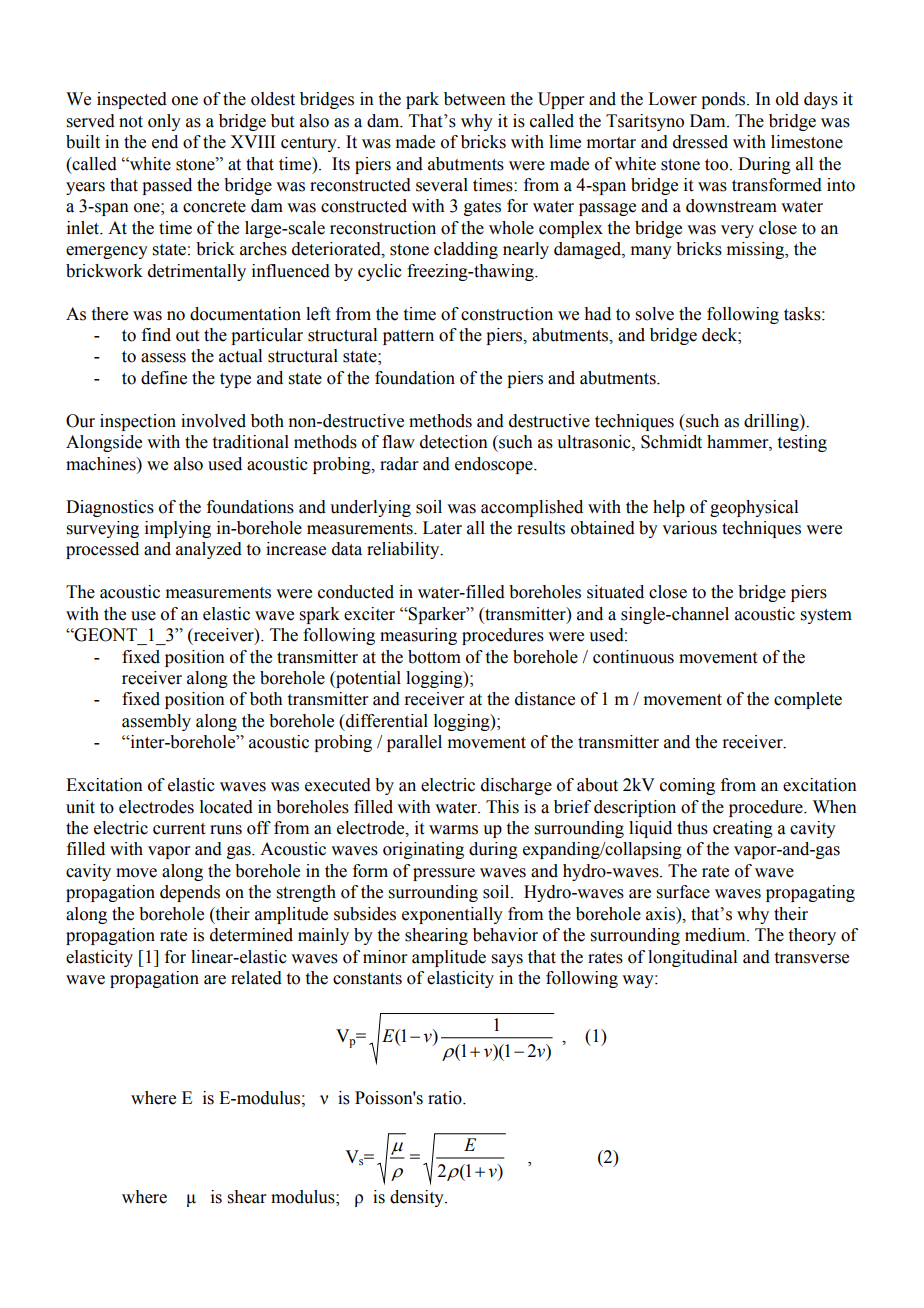 This image has height=1308, width=924. I want to click on only, so click(164, 122).
